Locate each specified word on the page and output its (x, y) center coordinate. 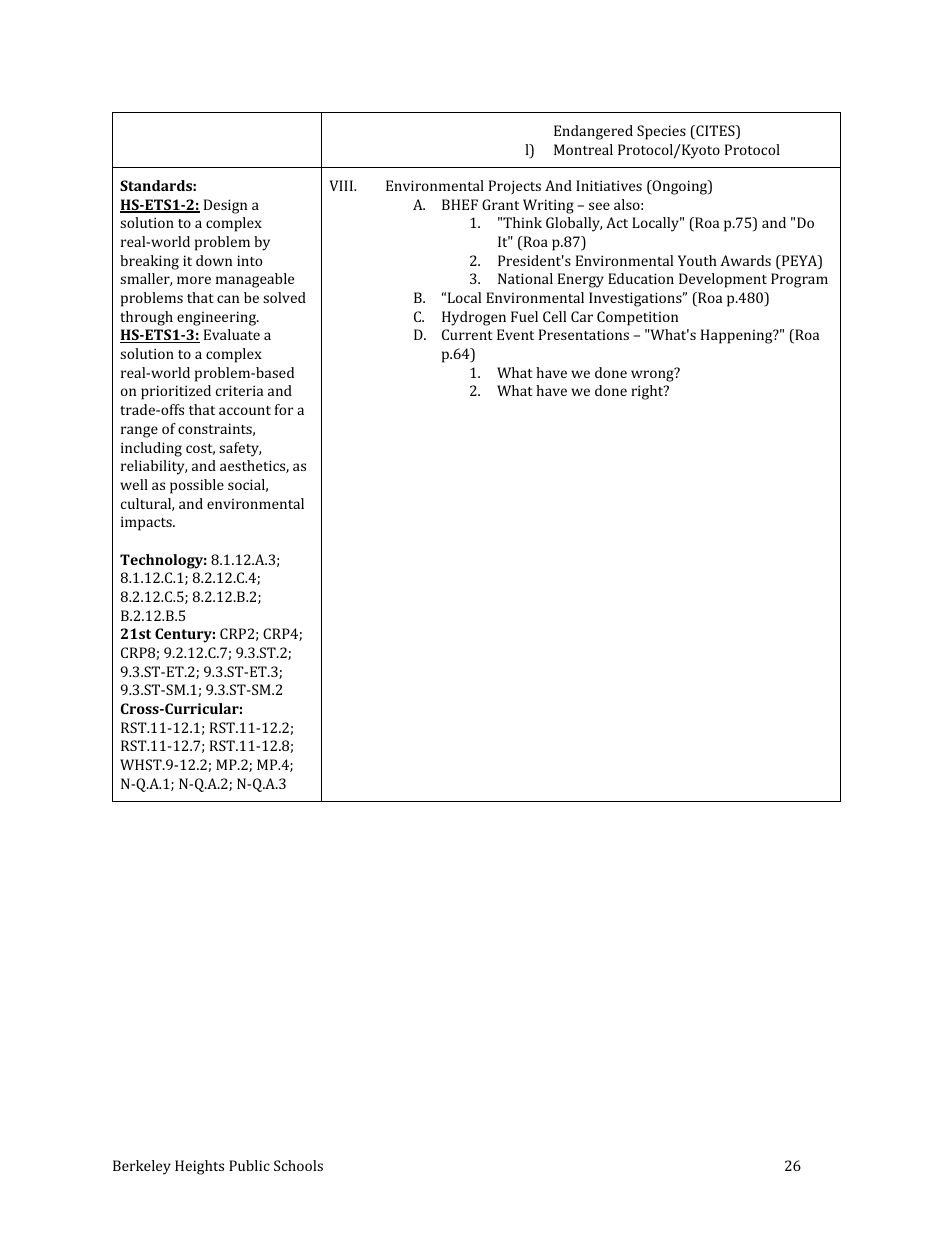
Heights (199, 1167)
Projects (515, 187)
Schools (298, 1165)
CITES (715, 132)
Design (225, 206)
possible (197, 486)
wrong (653, 375)
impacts (147, 523)
